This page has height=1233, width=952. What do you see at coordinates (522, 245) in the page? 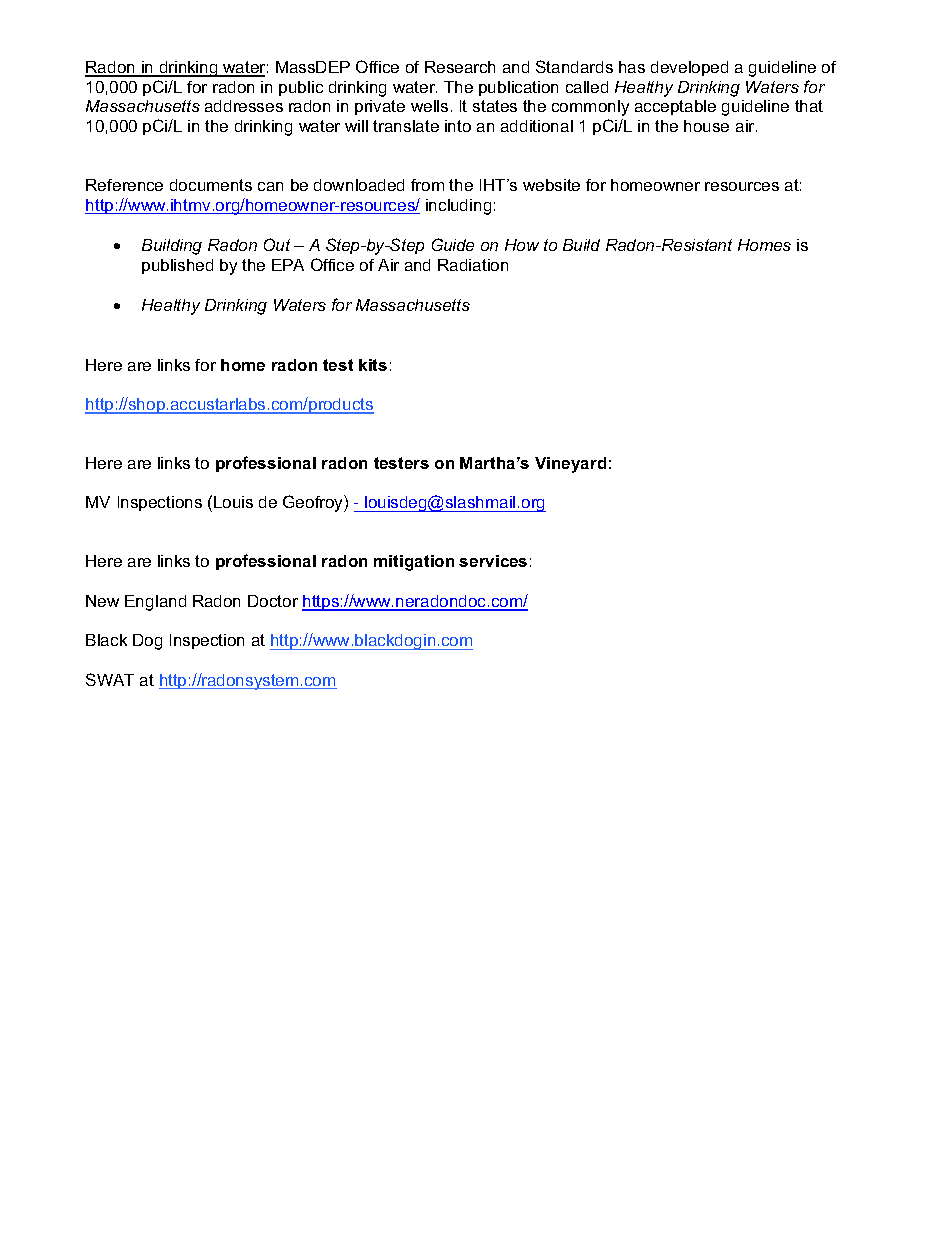
I see `How` at bounding box center [522, 245].
